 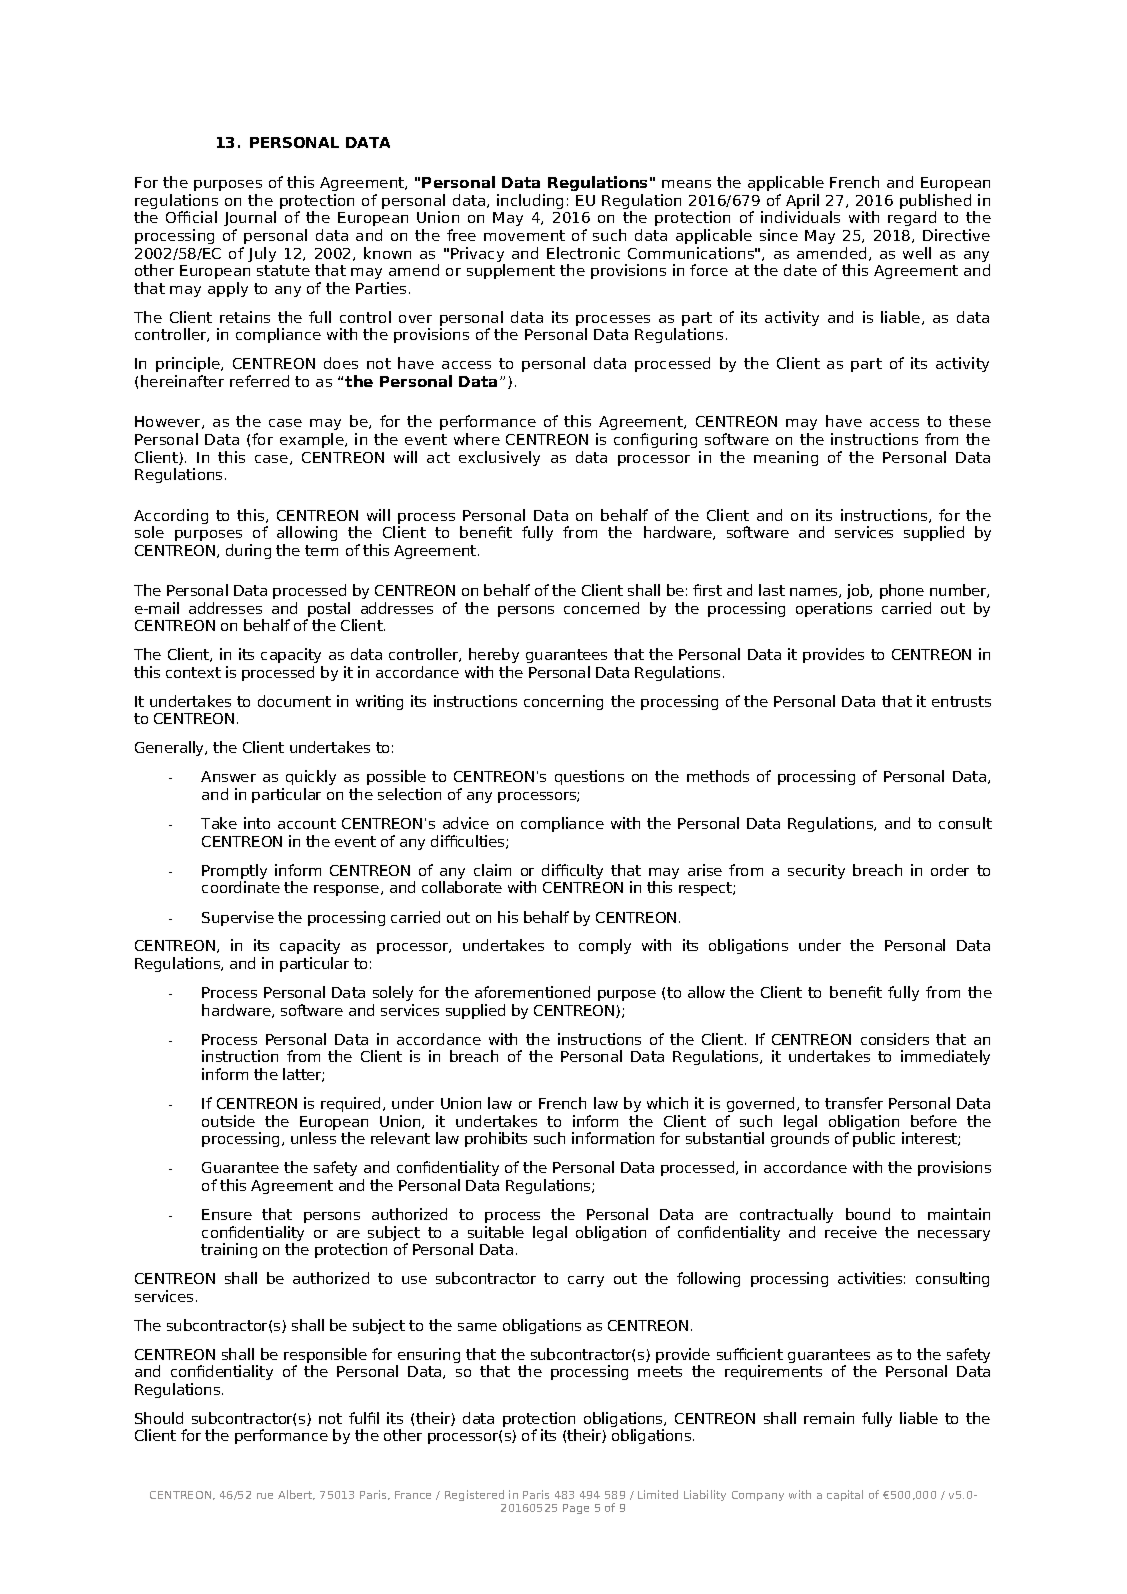 I want to click on considers, so click(x=895, y=1039).
